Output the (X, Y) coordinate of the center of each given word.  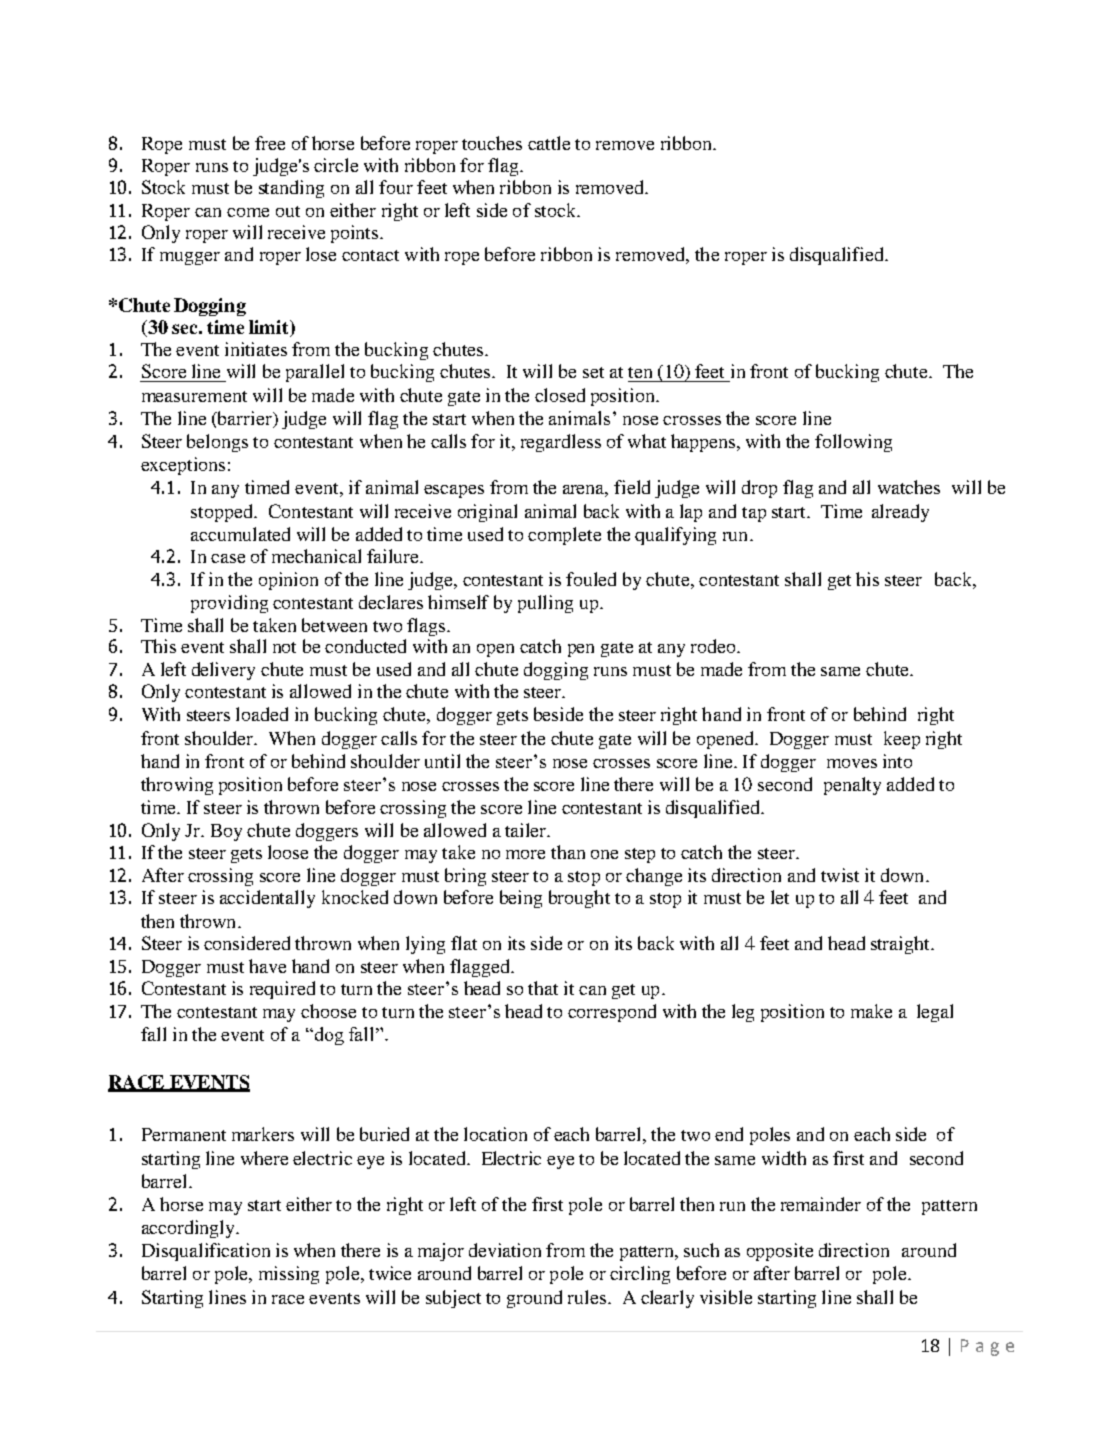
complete (564, 536)
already (900, 513)
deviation (505, 1250)
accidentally (267, 899)
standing (291, 189)
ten (640, 372)
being (521, 899)
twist (840, 875)
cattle (549, 143)
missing (289, 1275)
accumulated (240, 534)
